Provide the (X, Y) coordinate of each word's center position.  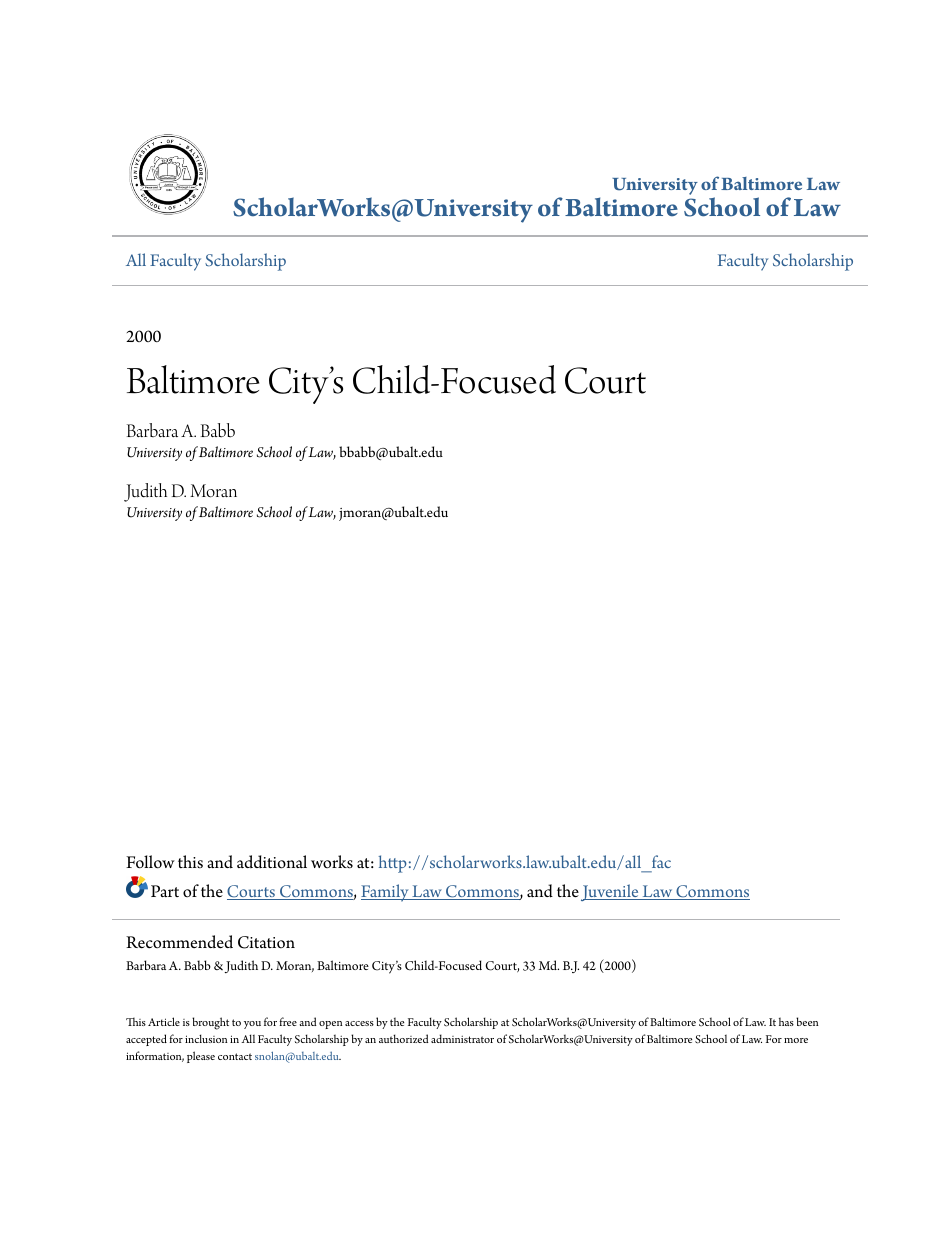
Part (165, 891)
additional (272, 862)
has (786, 1021)
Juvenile (611, 892)
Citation (266, 942)
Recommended (179, 942)
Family (386, 893)
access (359, 1023)
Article (164, 1021)
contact (235, 1056)
